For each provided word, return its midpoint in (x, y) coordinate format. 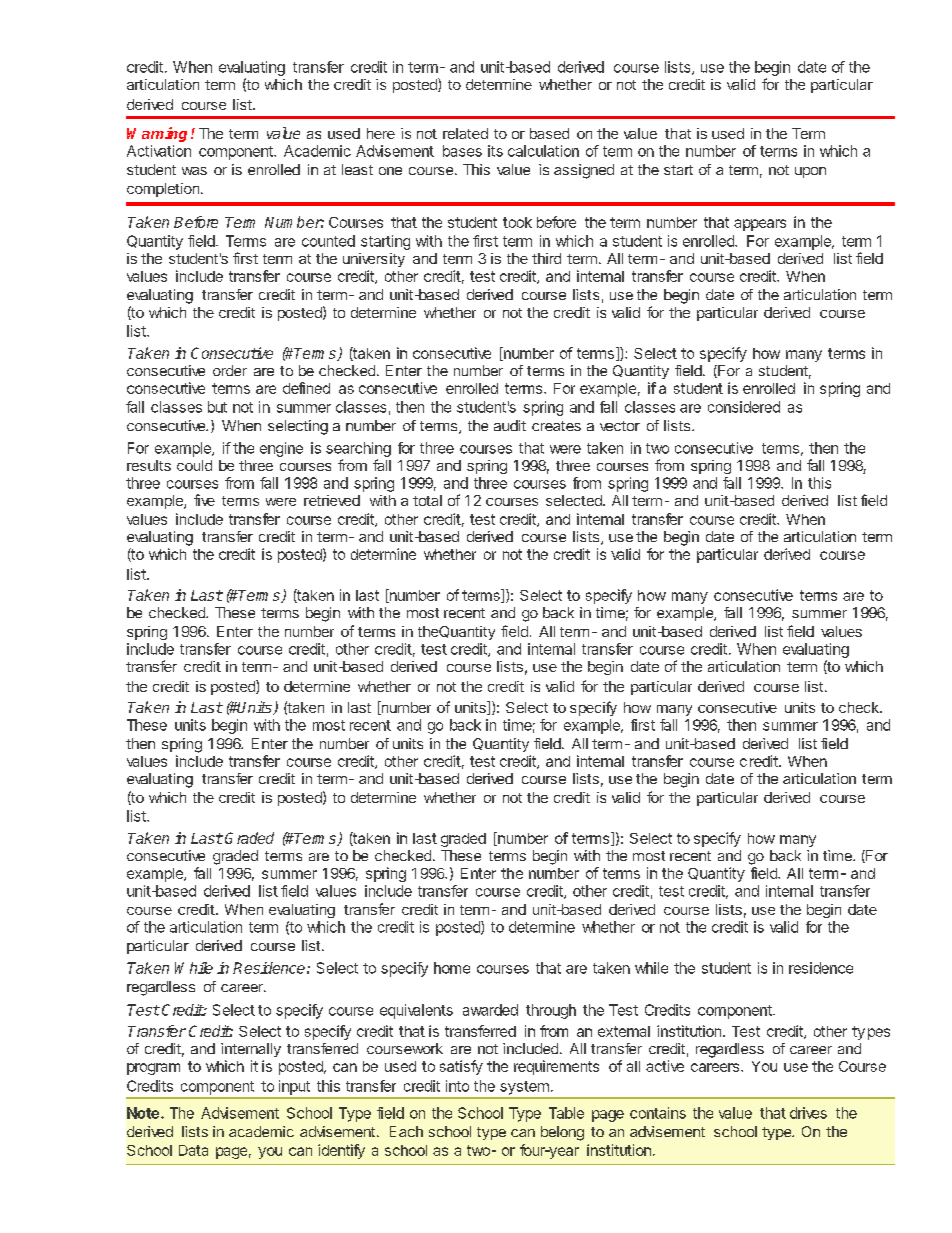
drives (808, 1113)
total (427, 500)
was (194, 171)
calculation (543, 151)
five (204, 500)
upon (810, 172)
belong (562, 1133)
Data (193, 1150)
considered (744, 407)
